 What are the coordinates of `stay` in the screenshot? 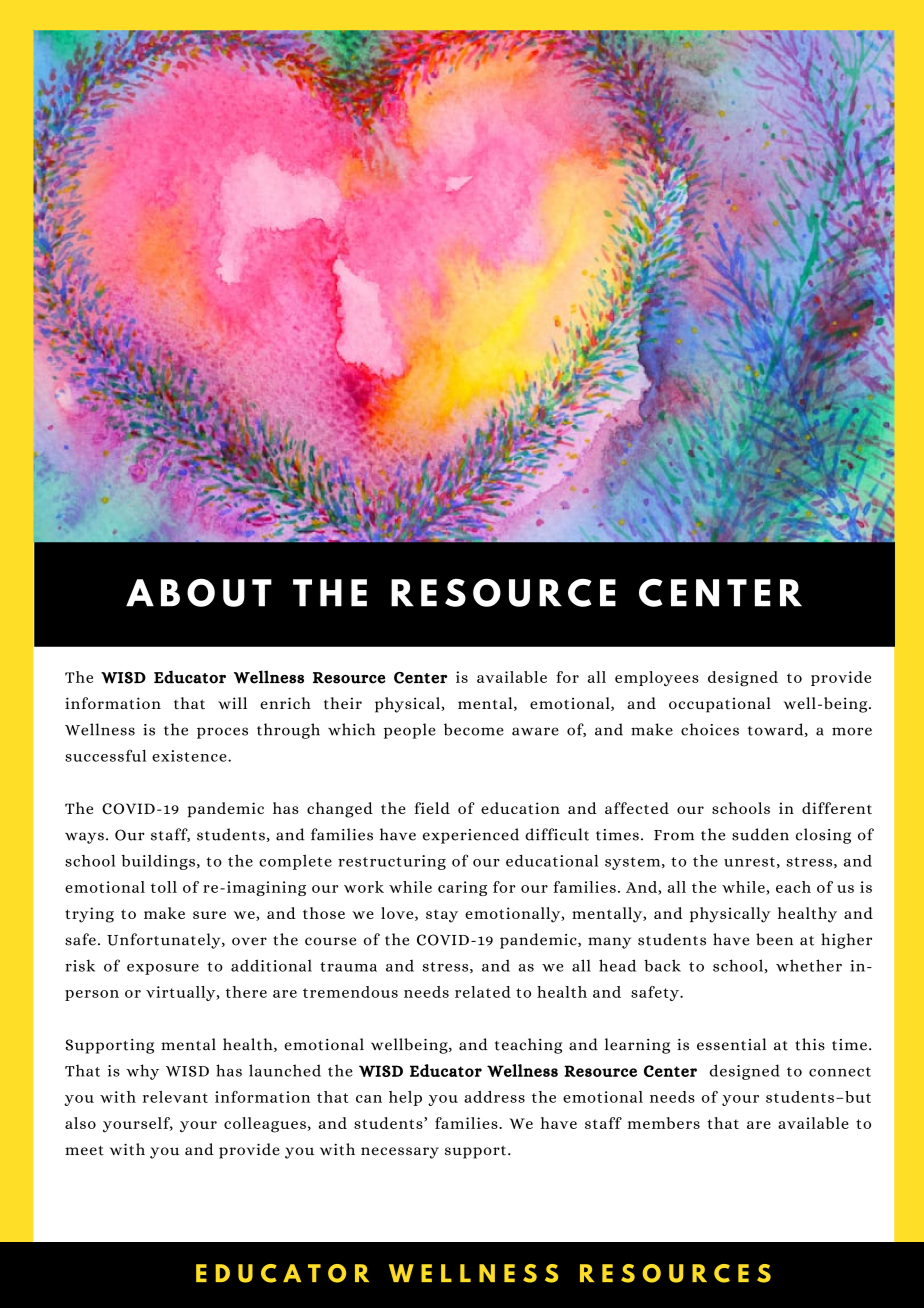 It's located at (442, 916).
